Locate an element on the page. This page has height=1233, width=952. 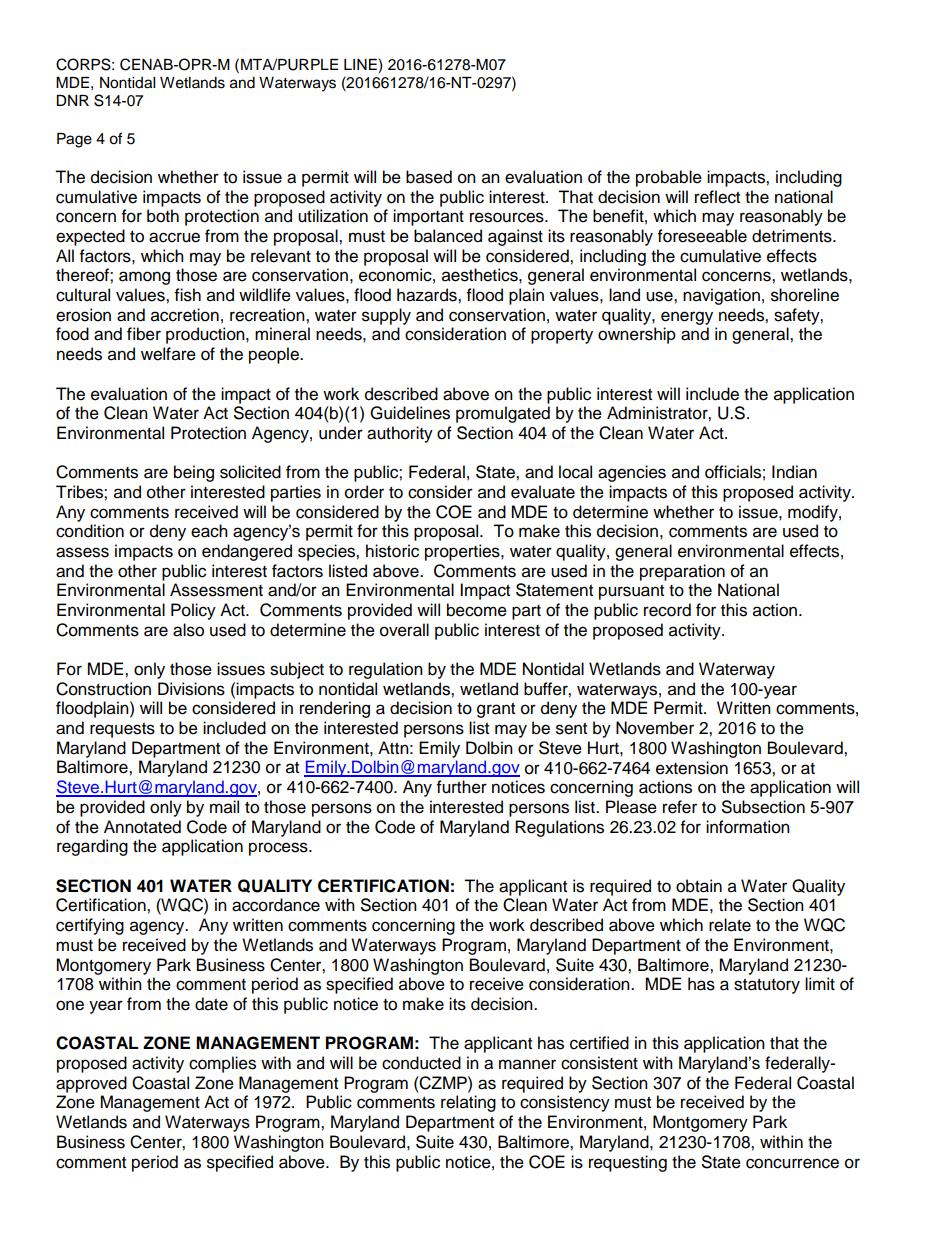
also is located at coordinates (188, 630).
